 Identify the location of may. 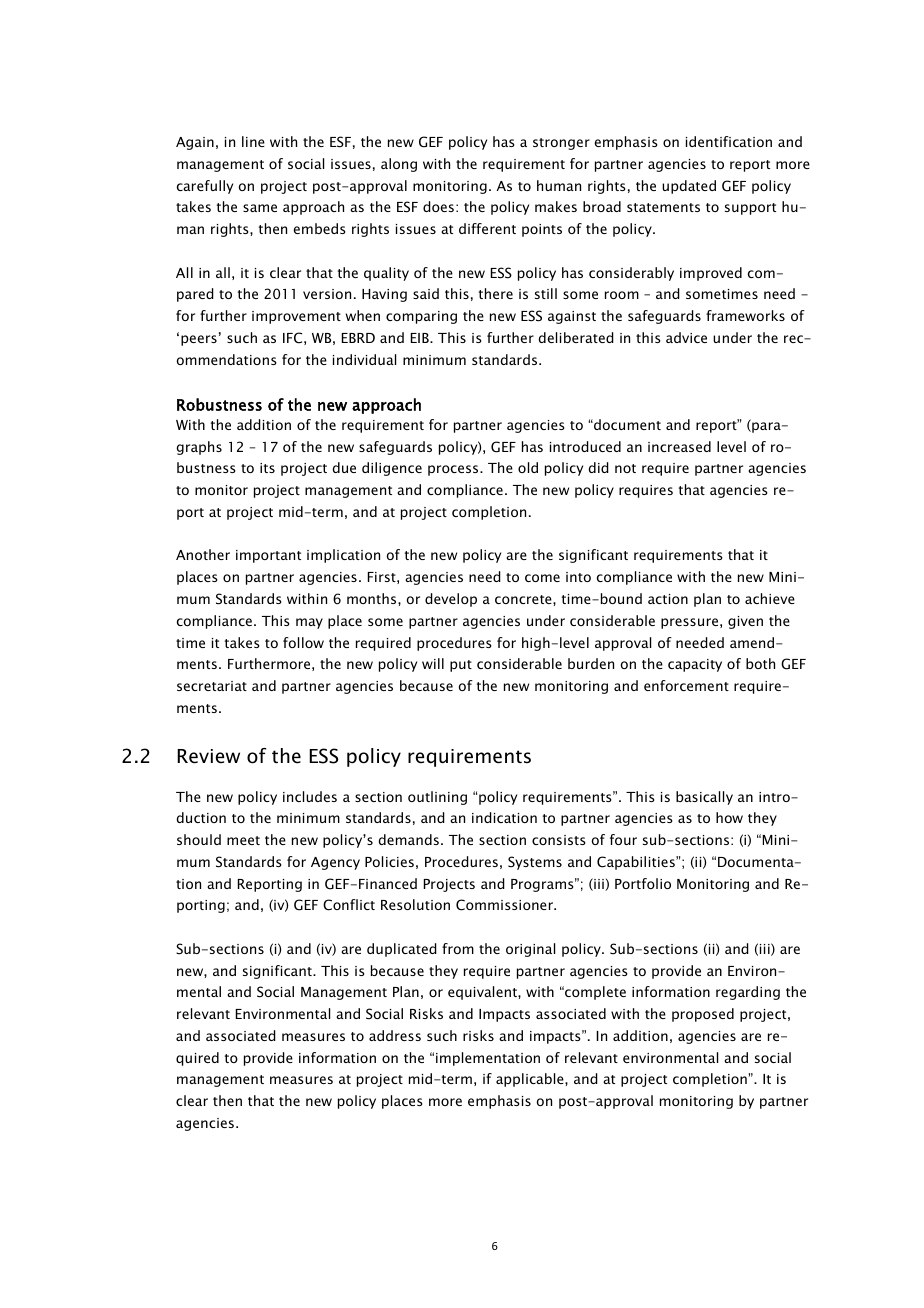
(309, 623).
